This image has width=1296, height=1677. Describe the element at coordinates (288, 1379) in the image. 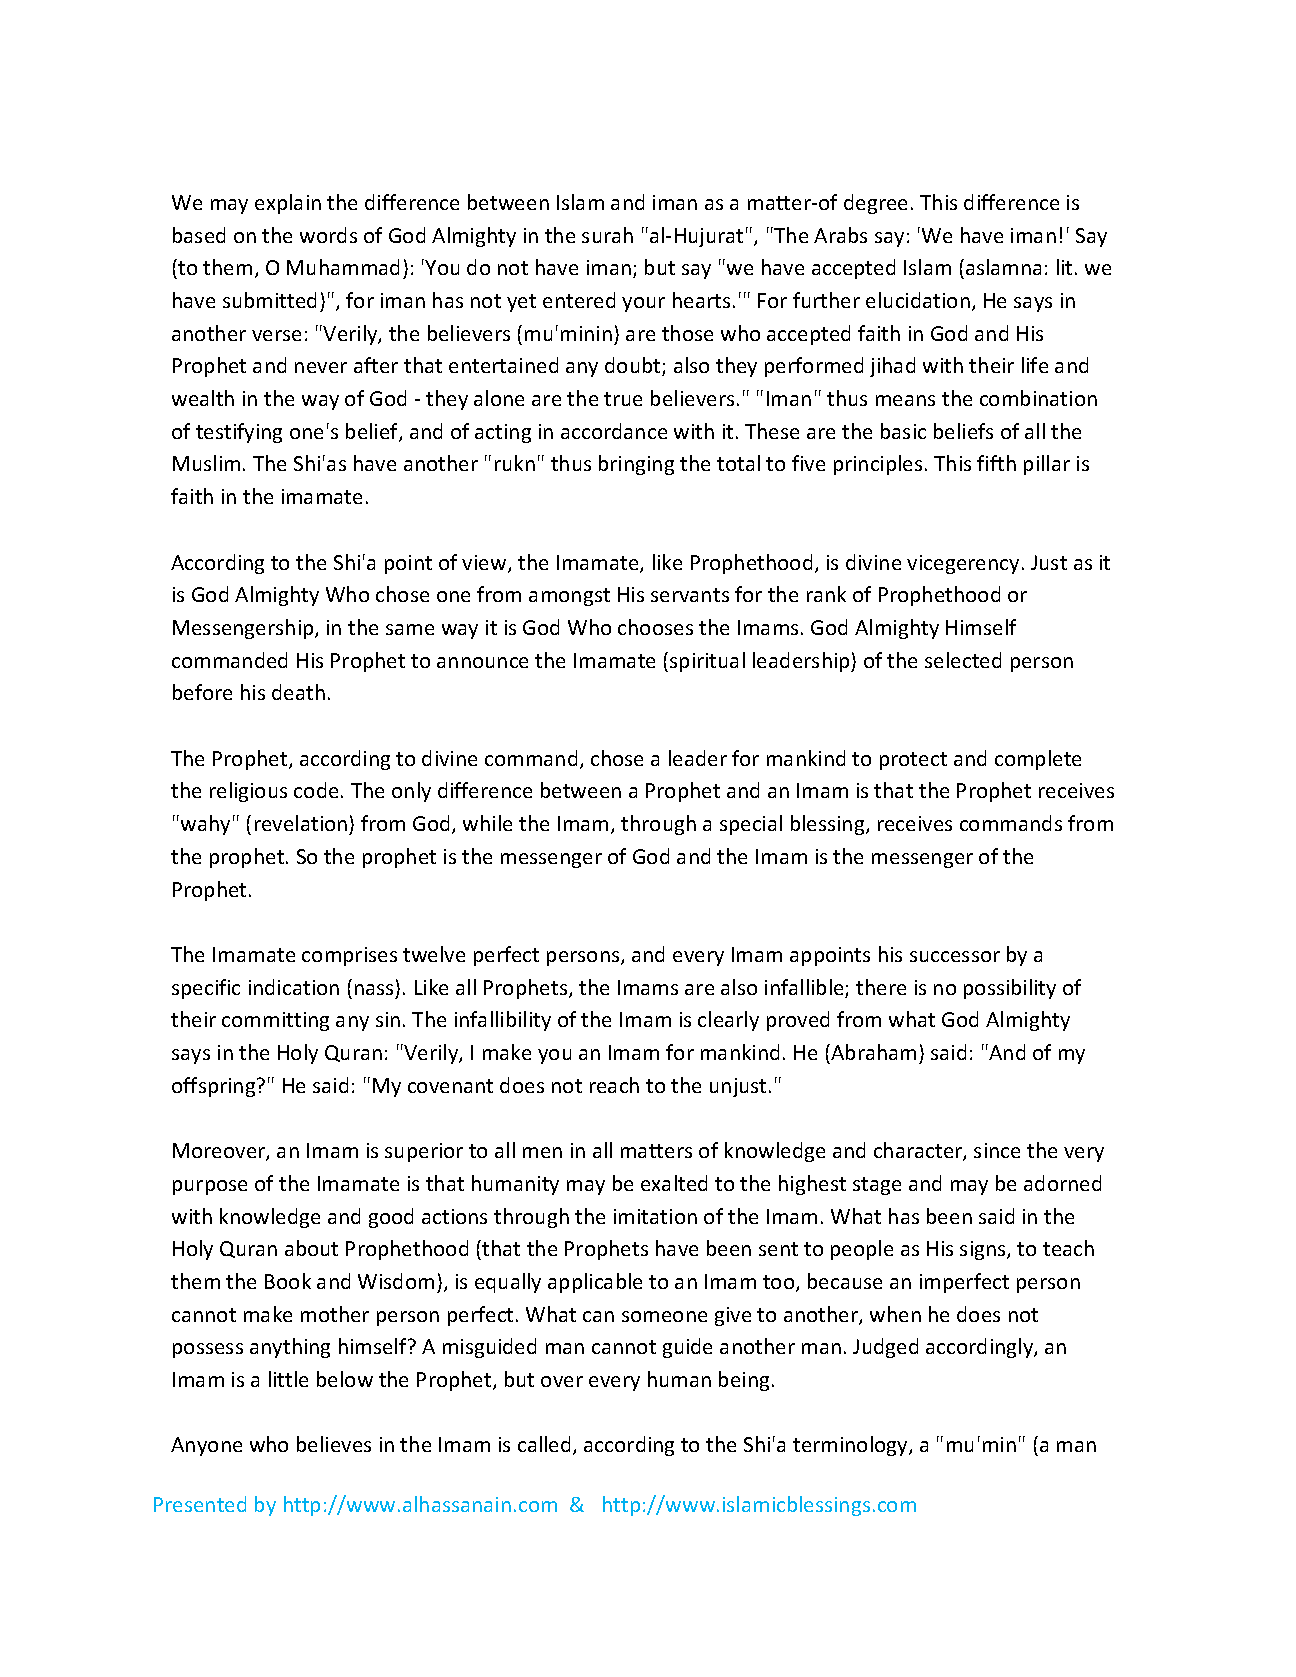

I see `little` at that location.
